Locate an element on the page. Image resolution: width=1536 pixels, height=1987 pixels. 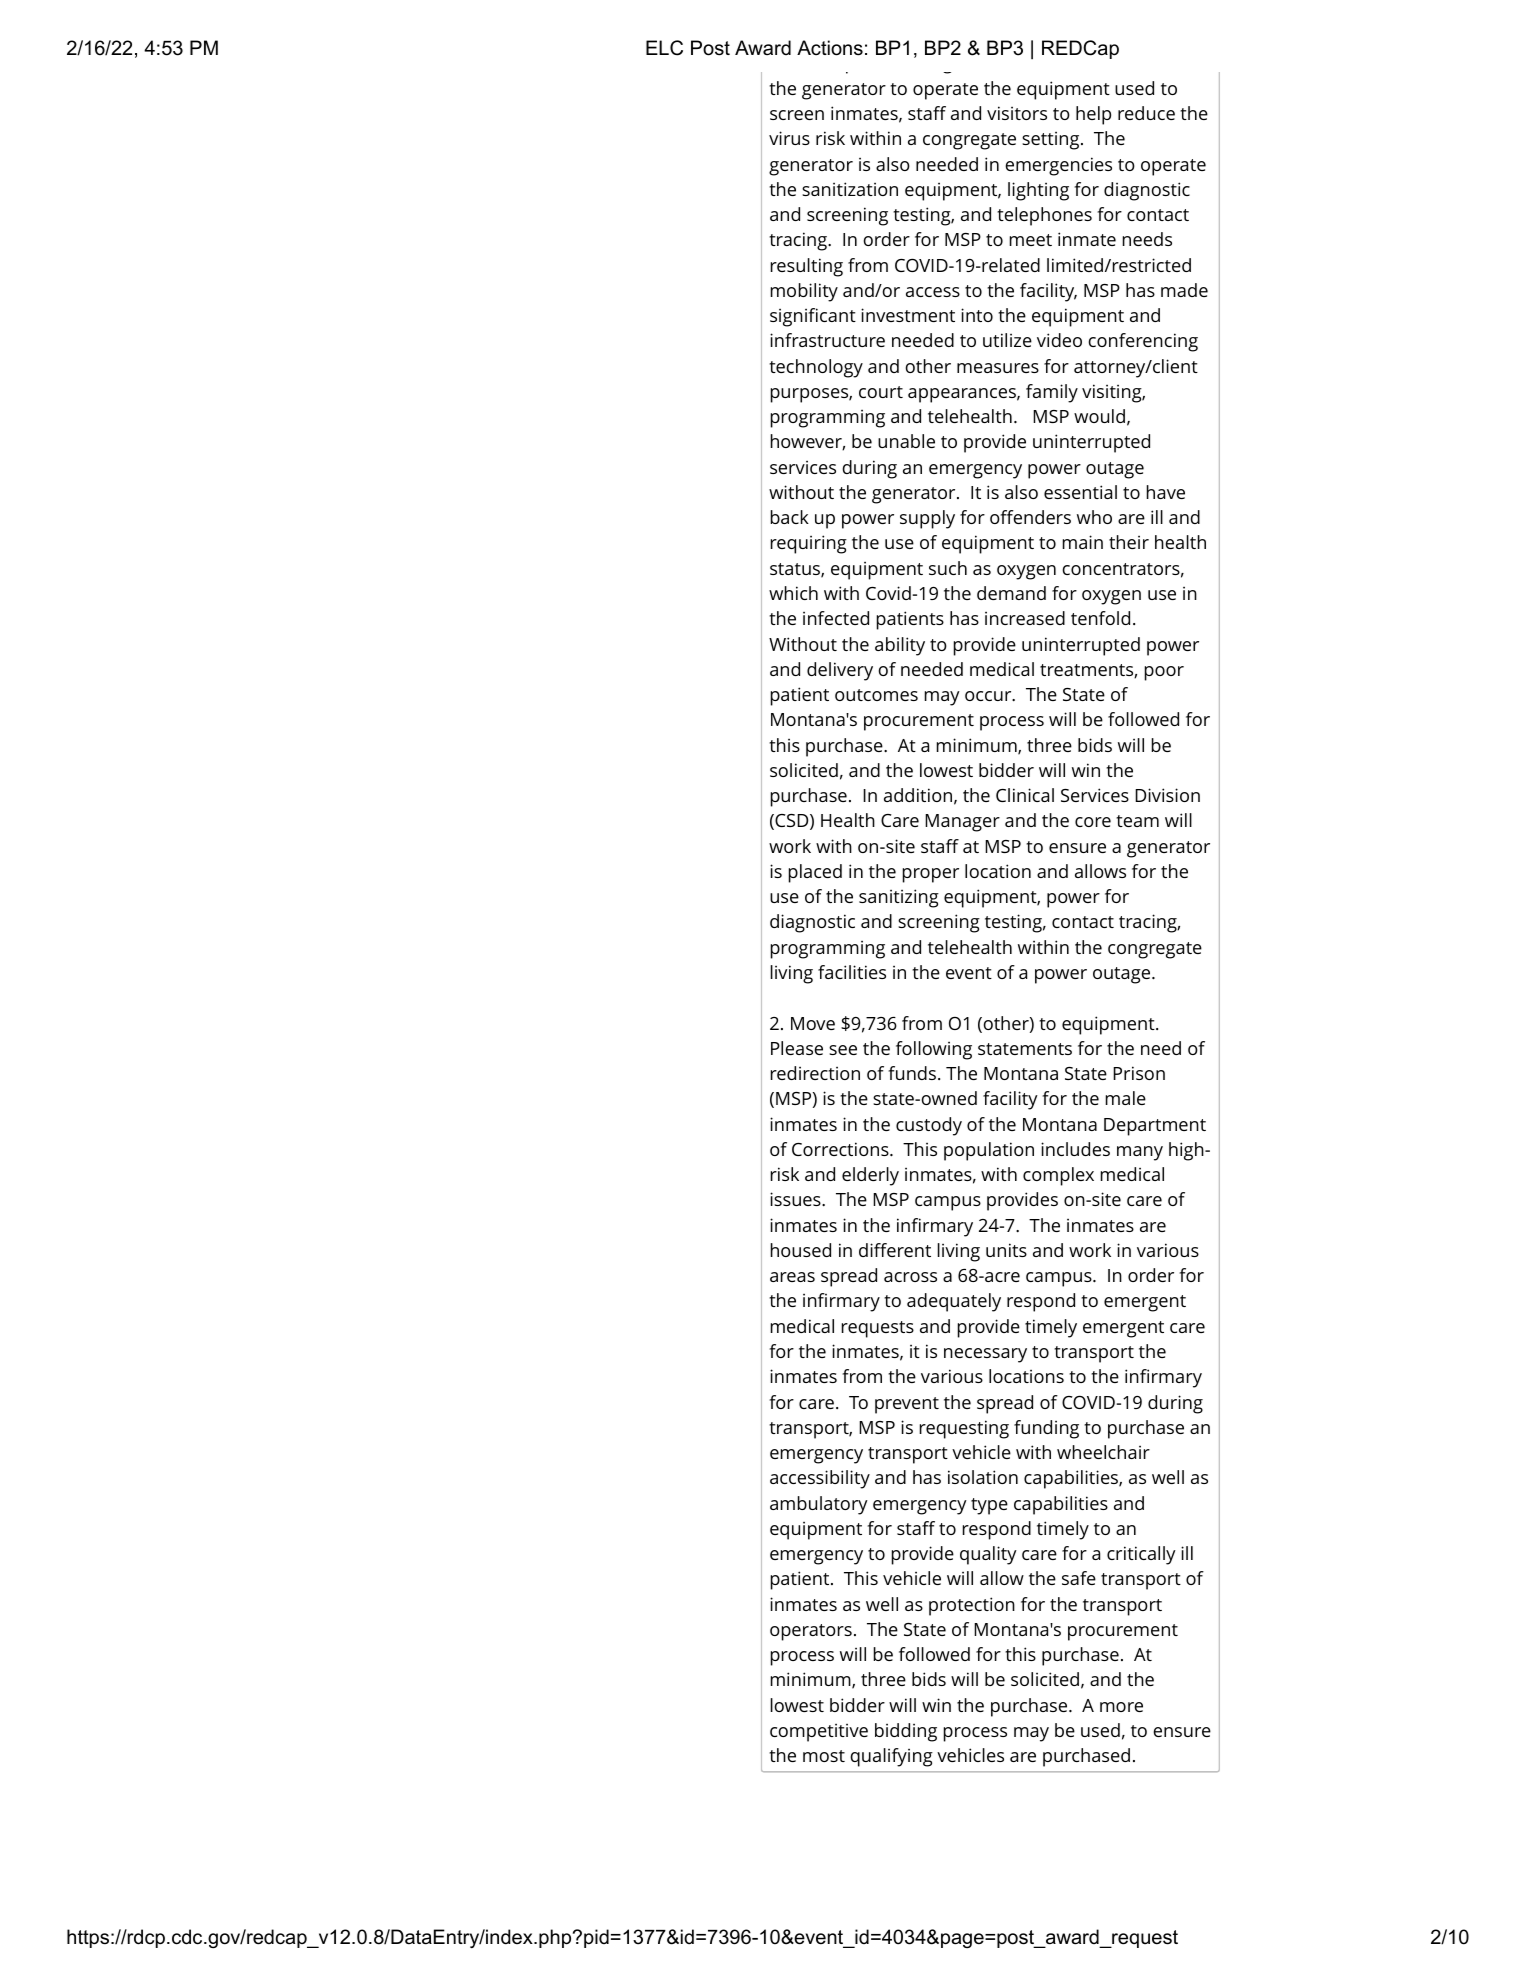
population is located at coordinates (989, 1151).
